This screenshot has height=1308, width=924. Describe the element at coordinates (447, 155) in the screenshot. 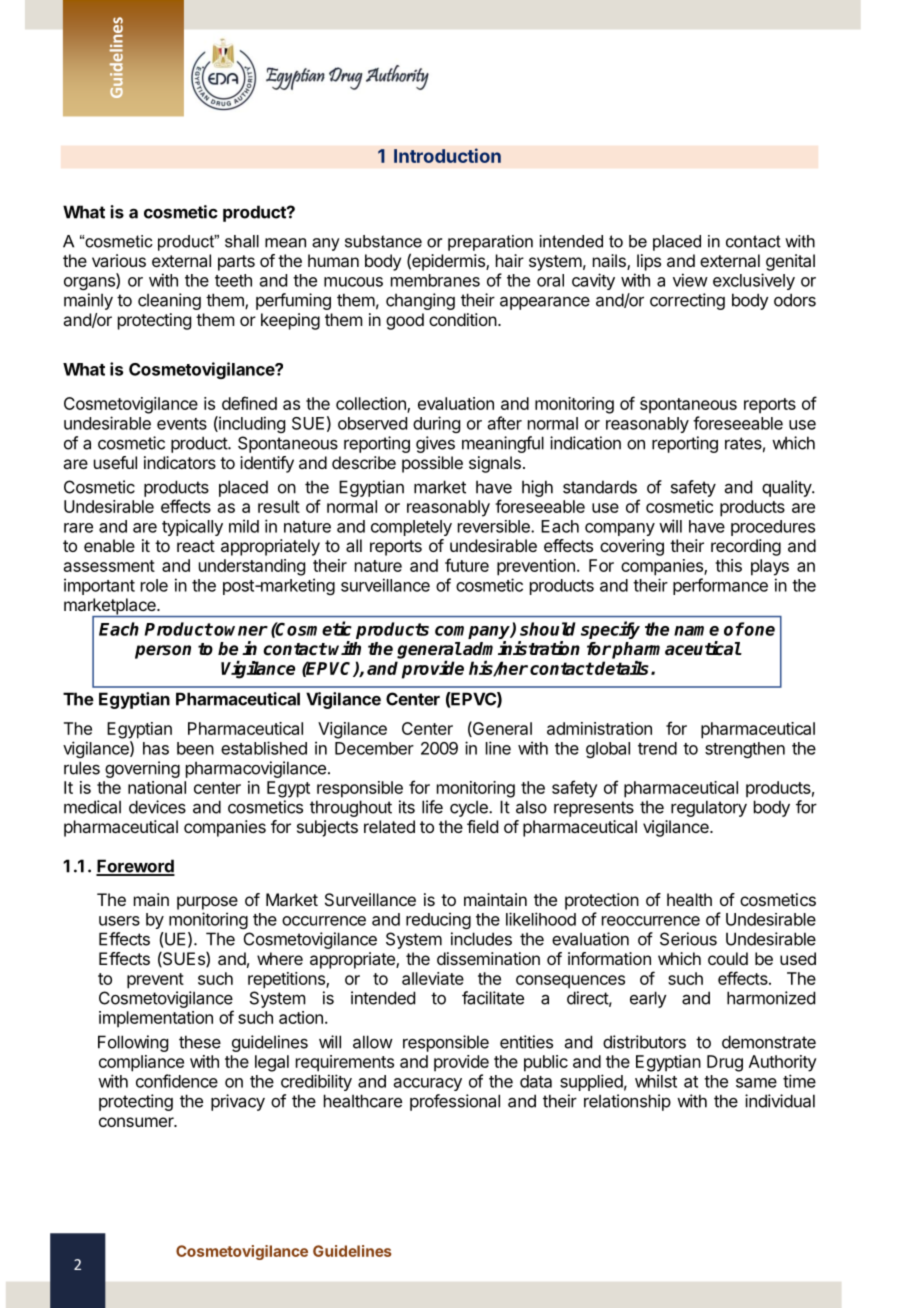

I see `Introduction` at that location.
